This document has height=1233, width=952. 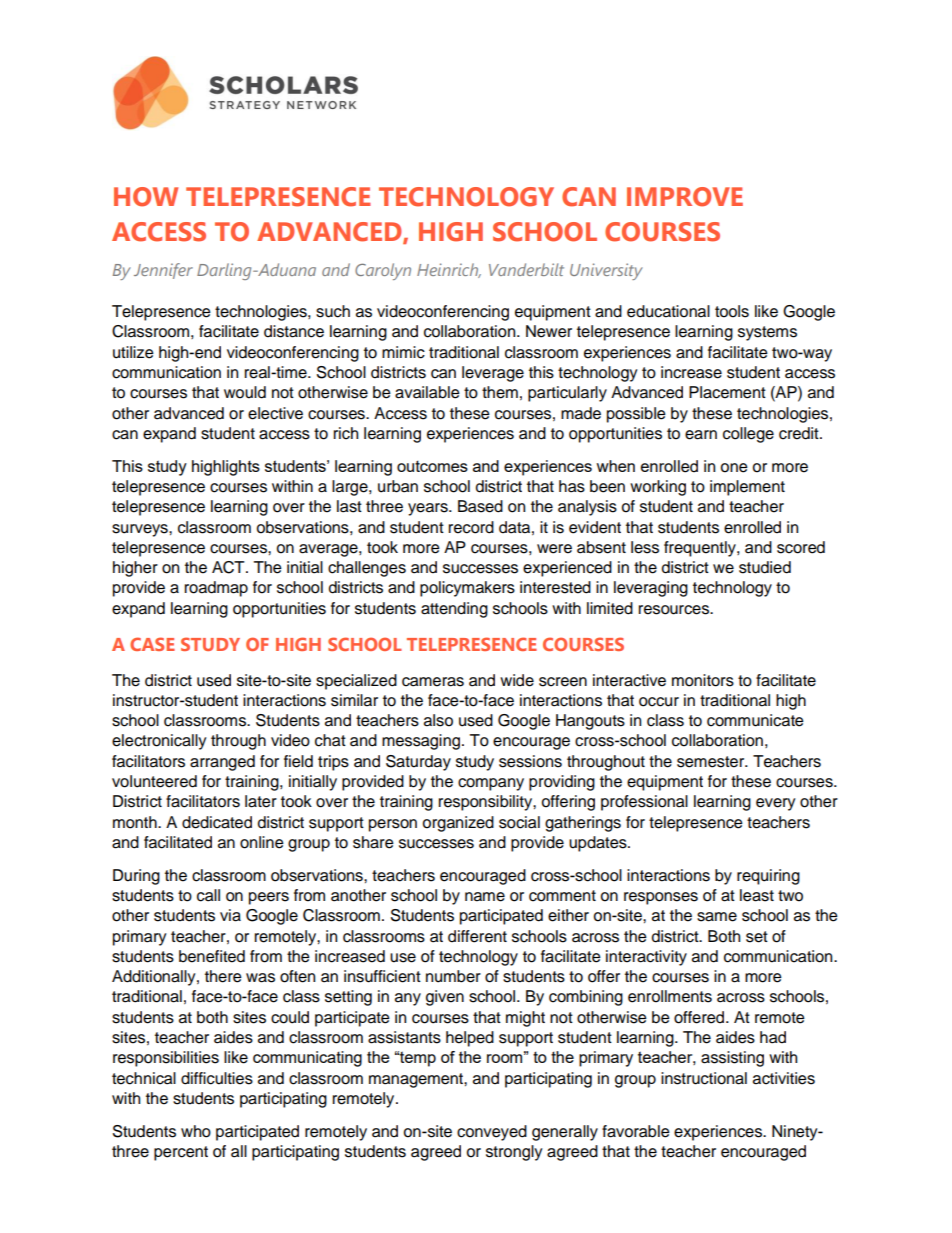 What do you see at coordinates (526, 269) in the document?
I see `Vanderbilt` at bounding box center [526, 269].
